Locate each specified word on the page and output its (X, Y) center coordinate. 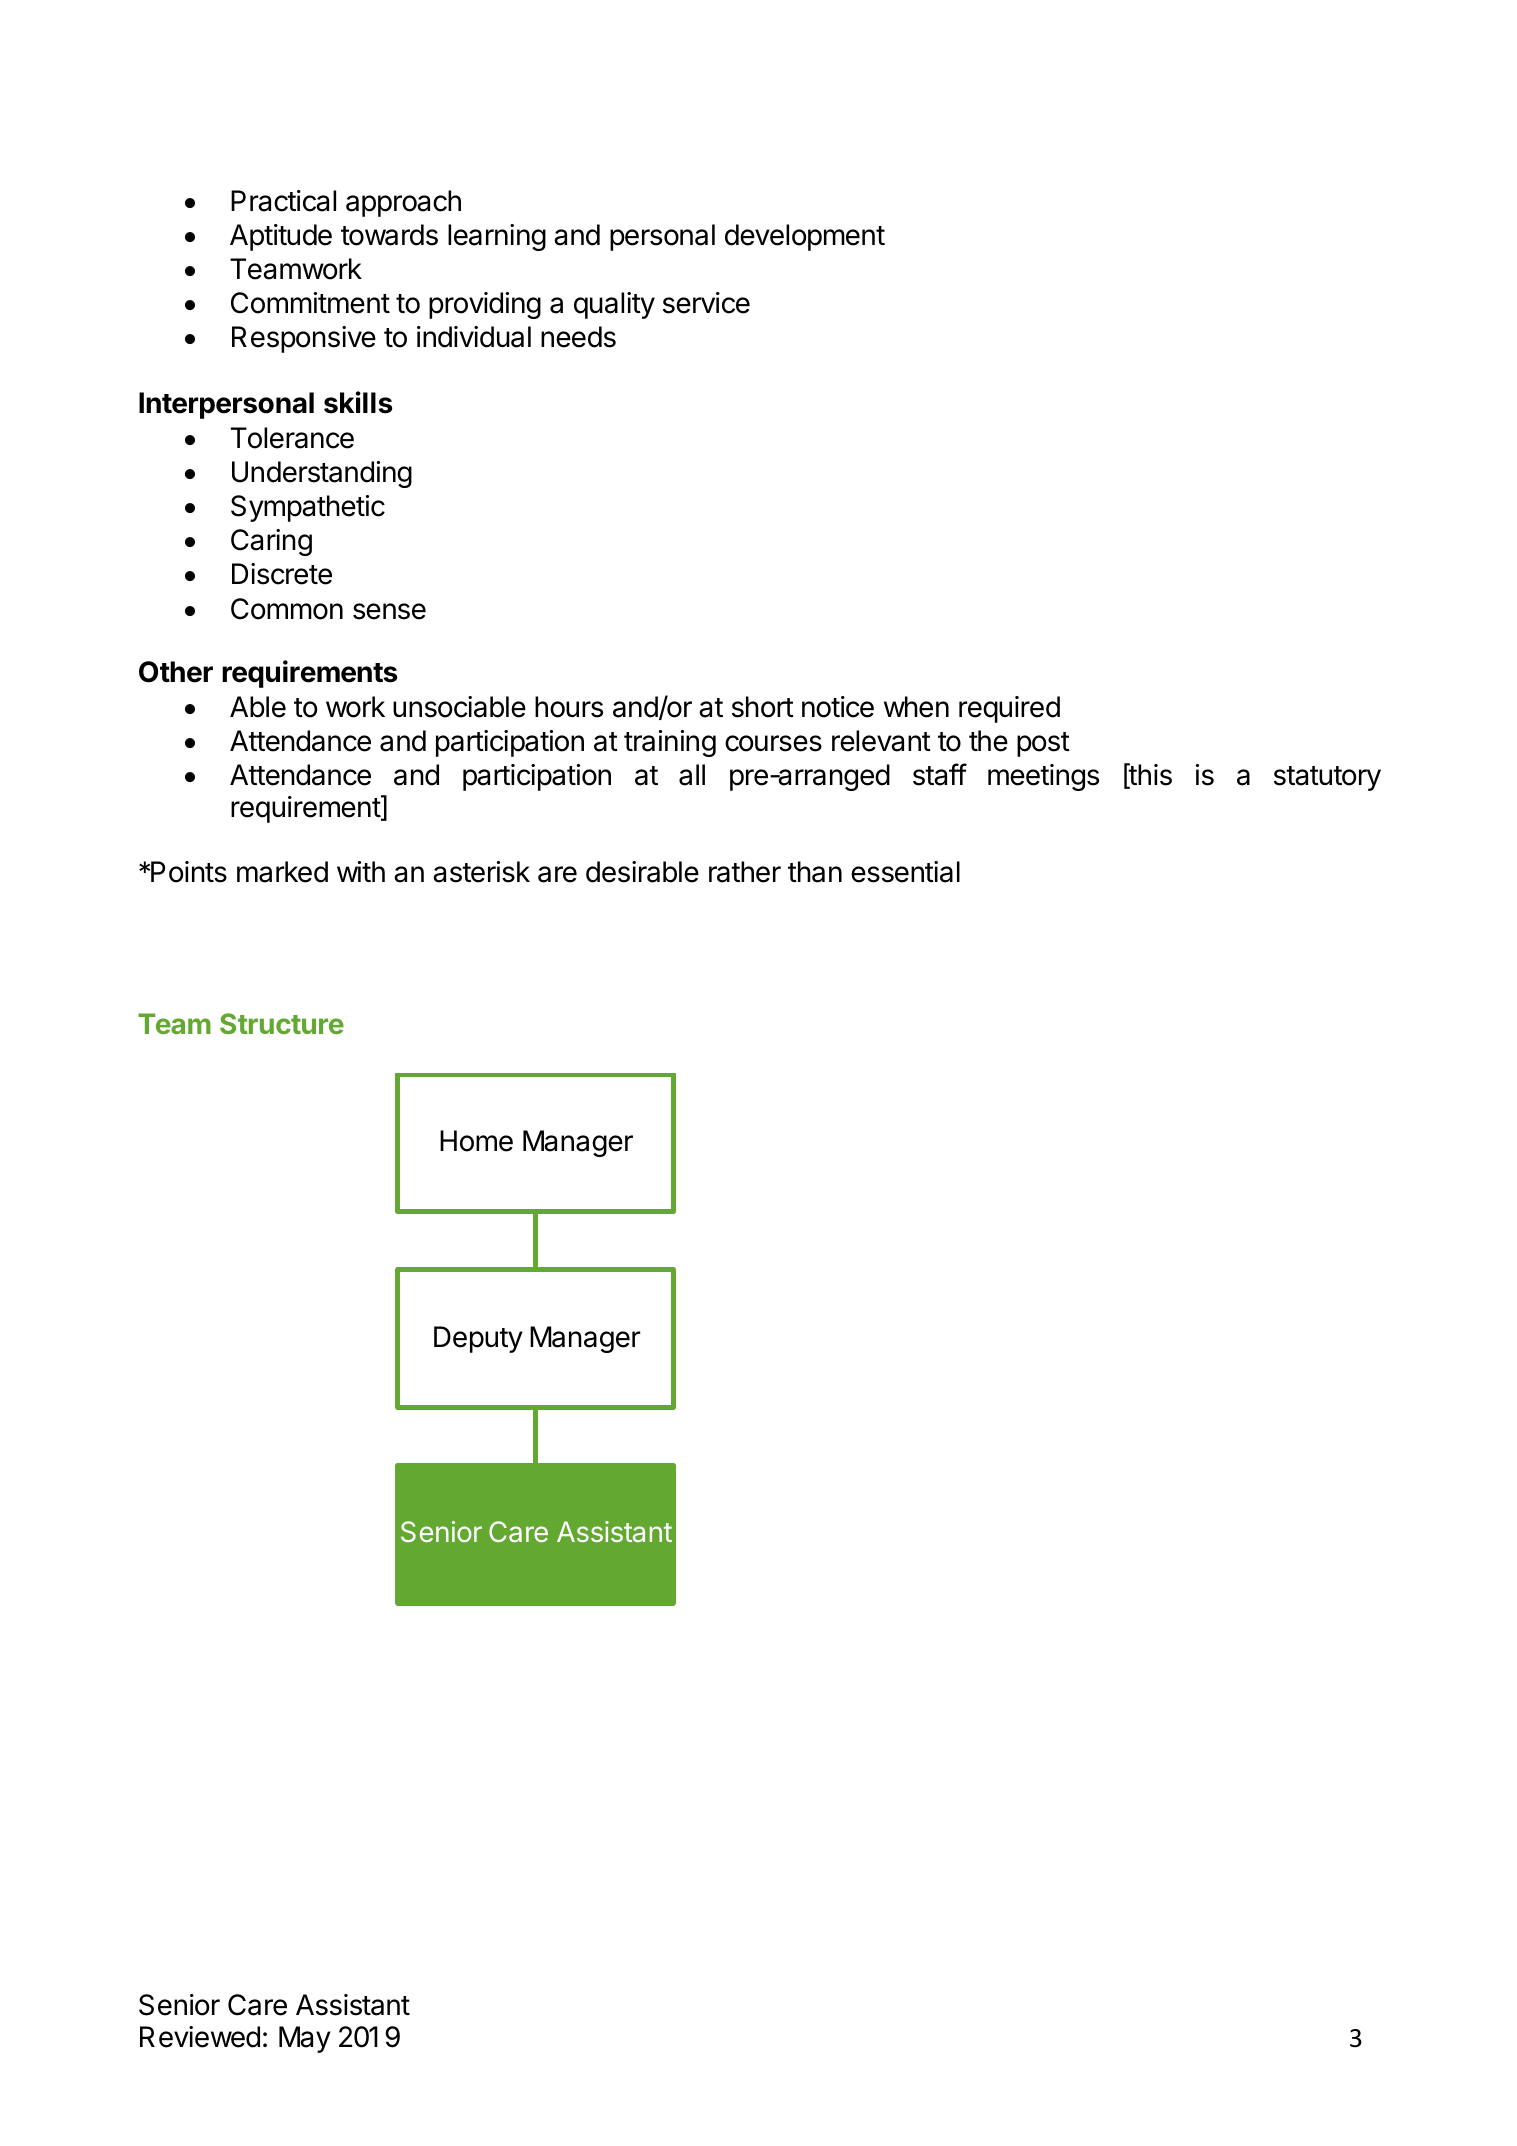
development (805, 237)
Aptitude (281, 237)
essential (905, 872)
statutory (1327, 778)
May (305, 2039)
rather (745, 872)
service (706, 303)
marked (282, 872)
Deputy (478, 1339)
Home (476, 1141)
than (815, 872)
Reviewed (200, 2037)
